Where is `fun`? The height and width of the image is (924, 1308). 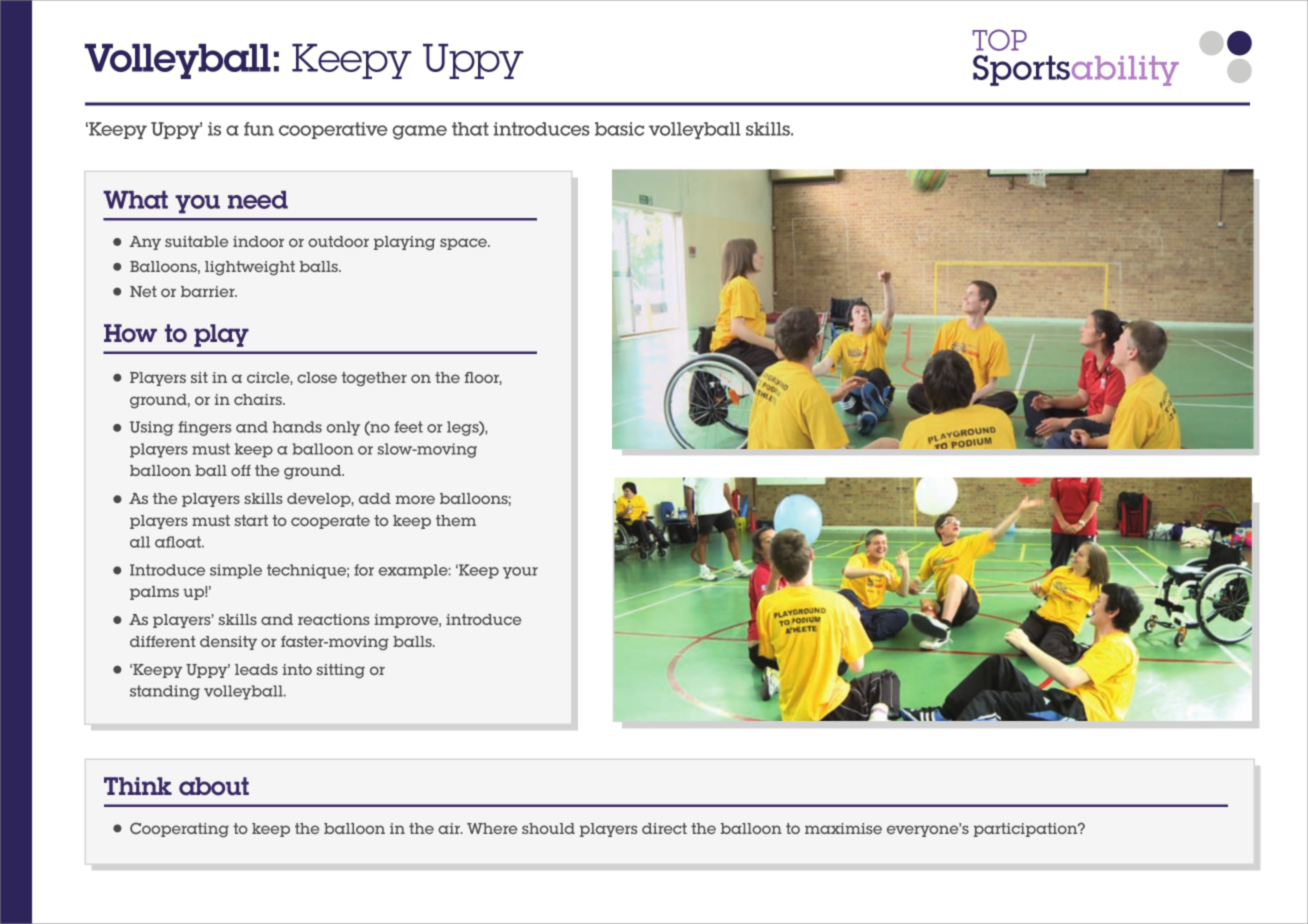
fun is located at coordinates (259, 129).
